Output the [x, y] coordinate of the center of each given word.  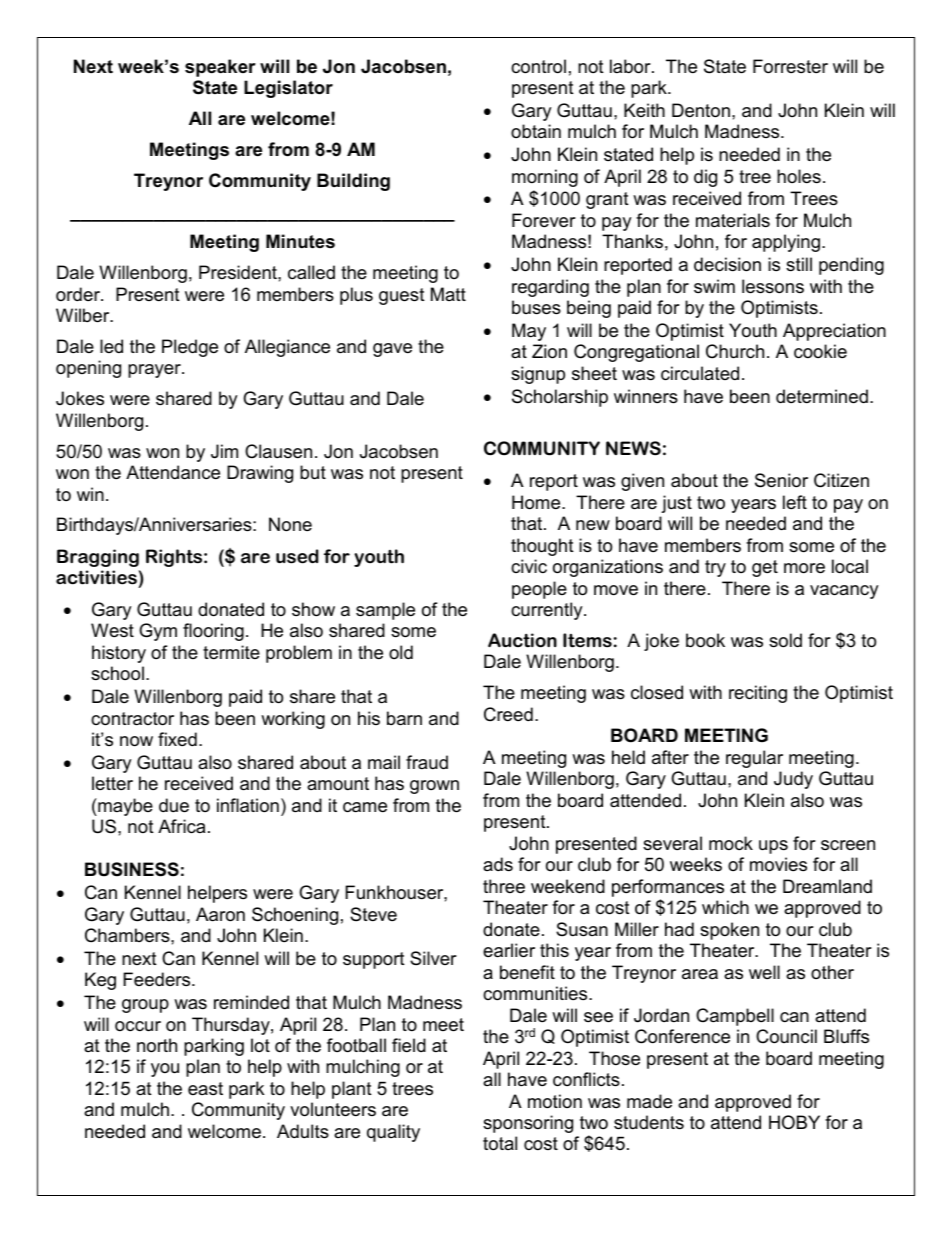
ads [498, 864]
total [500, 1143]
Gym [158, 632]
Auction [522, 640]
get [765, 568]
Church [735, 351]
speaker [220, 68]
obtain [536, 131]
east [205, 1088]
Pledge [190, 348]
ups [773, 847]
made [649, 1101]
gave [392, 350]
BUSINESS [132, 869]
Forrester [790, 66]
